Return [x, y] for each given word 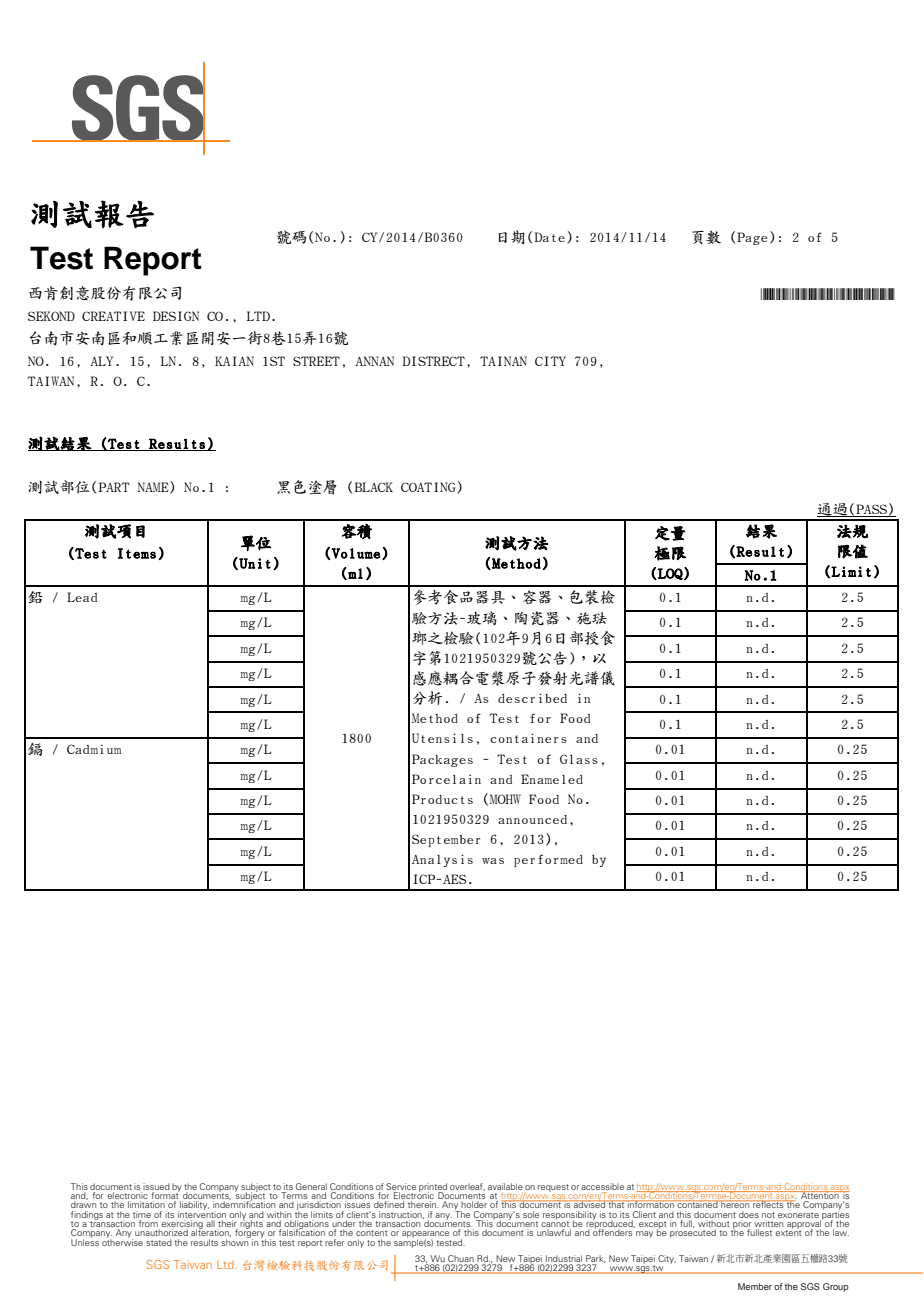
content [372, 1233]
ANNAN [374, 361]
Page [752, 238]
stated [159, 1242]
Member [755, 1286]
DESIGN [176, 316]
